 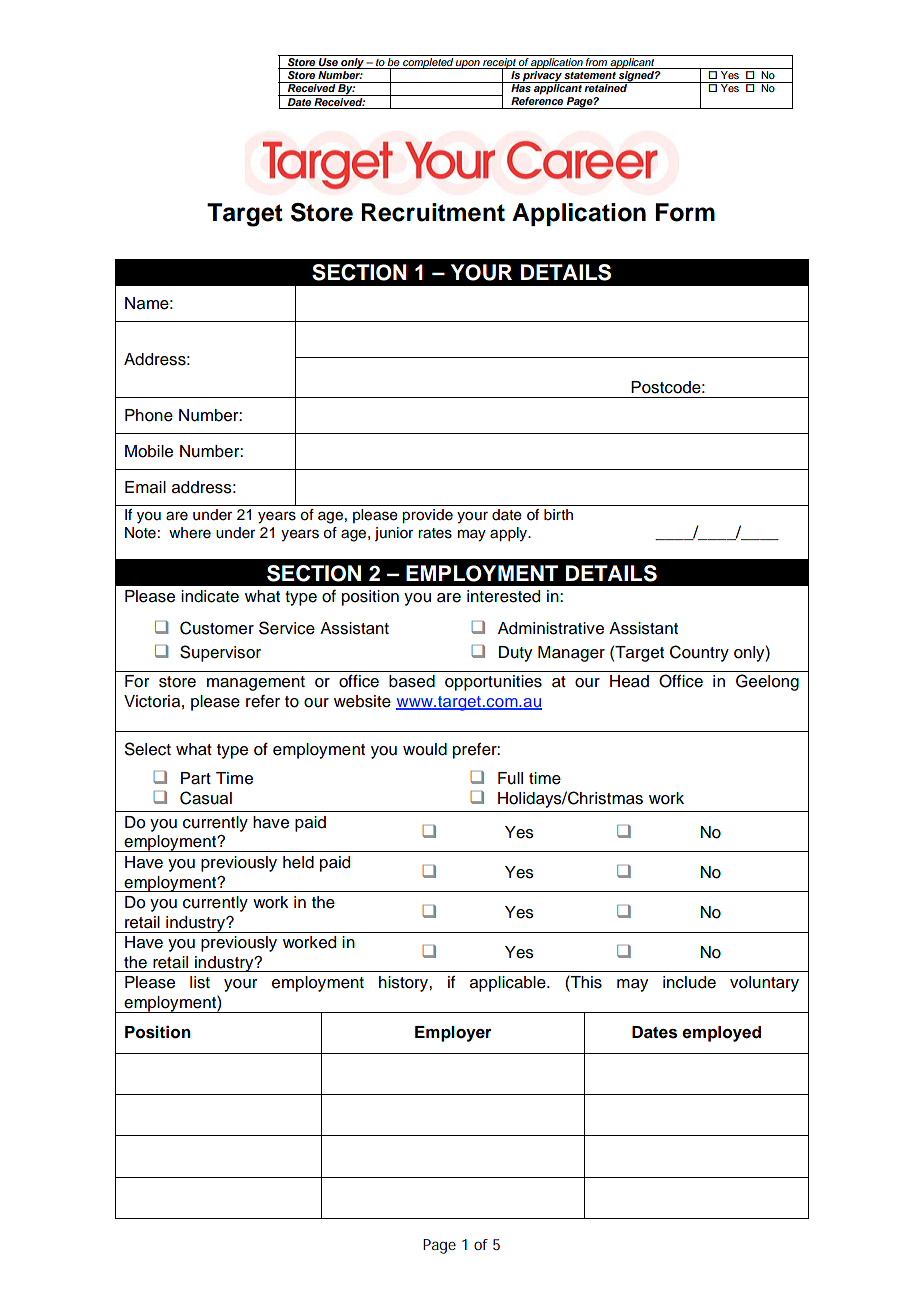 I want to click on upon, so click(x=468, y=64).
